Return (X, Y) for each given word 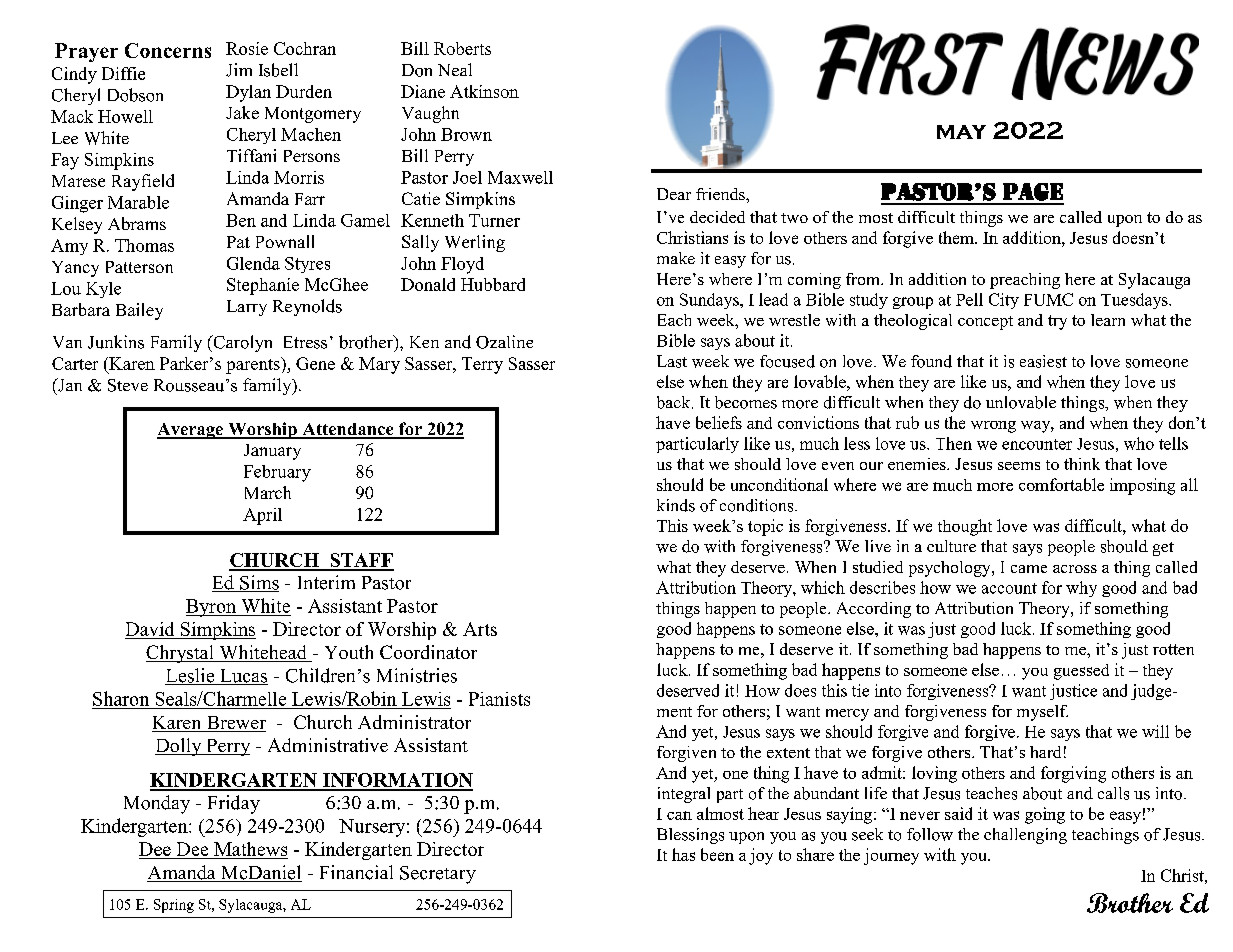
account (1009, 588)
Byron (212, 608)
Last (672, 361)
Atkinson (484, 91)
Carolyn (241, 343)
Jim (239, 70)
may (961, 132)
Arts (480, 629)
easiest (1043, 361)
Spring (174, 906)
